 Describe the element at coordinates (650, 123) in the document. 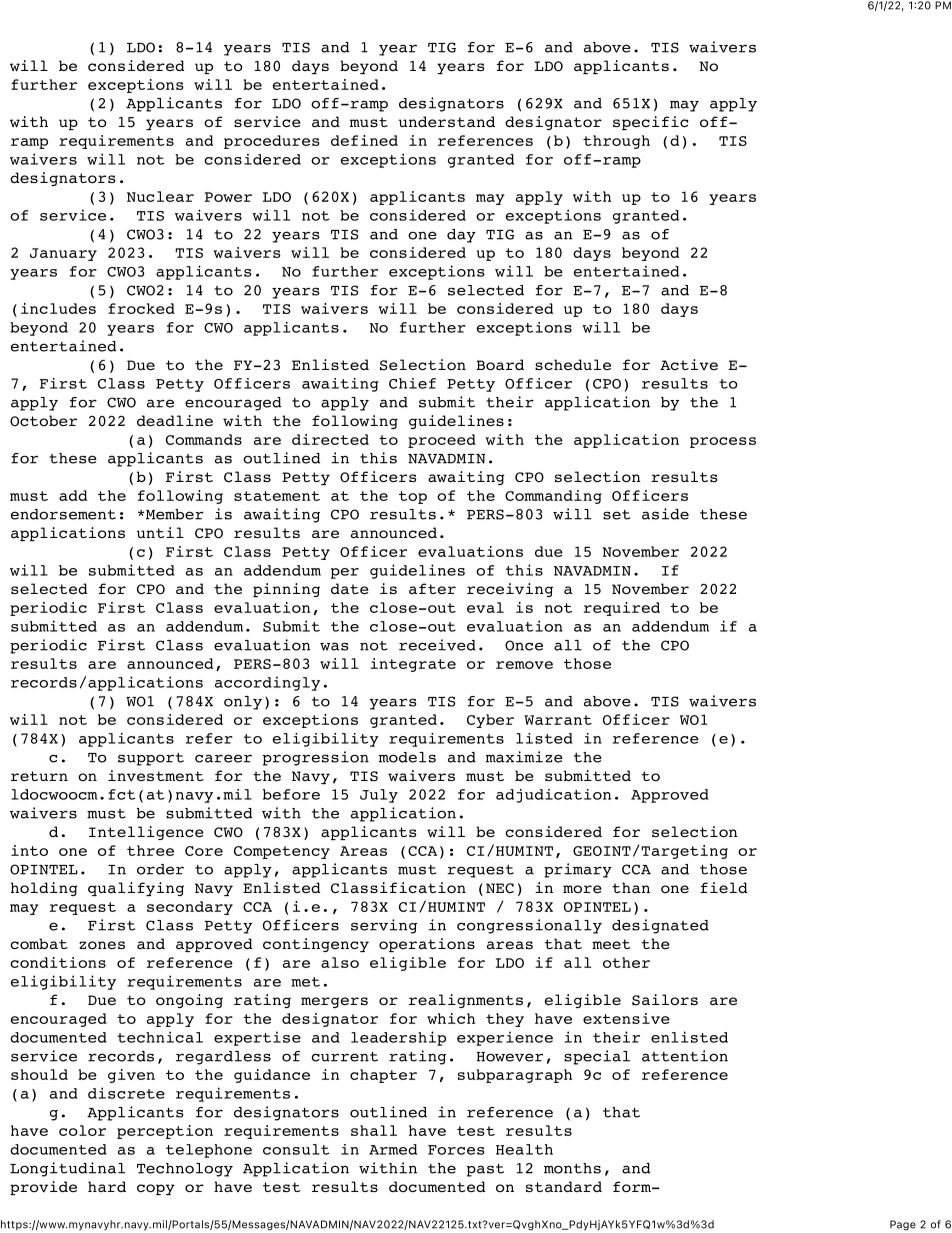

I see `specific` at that location.
